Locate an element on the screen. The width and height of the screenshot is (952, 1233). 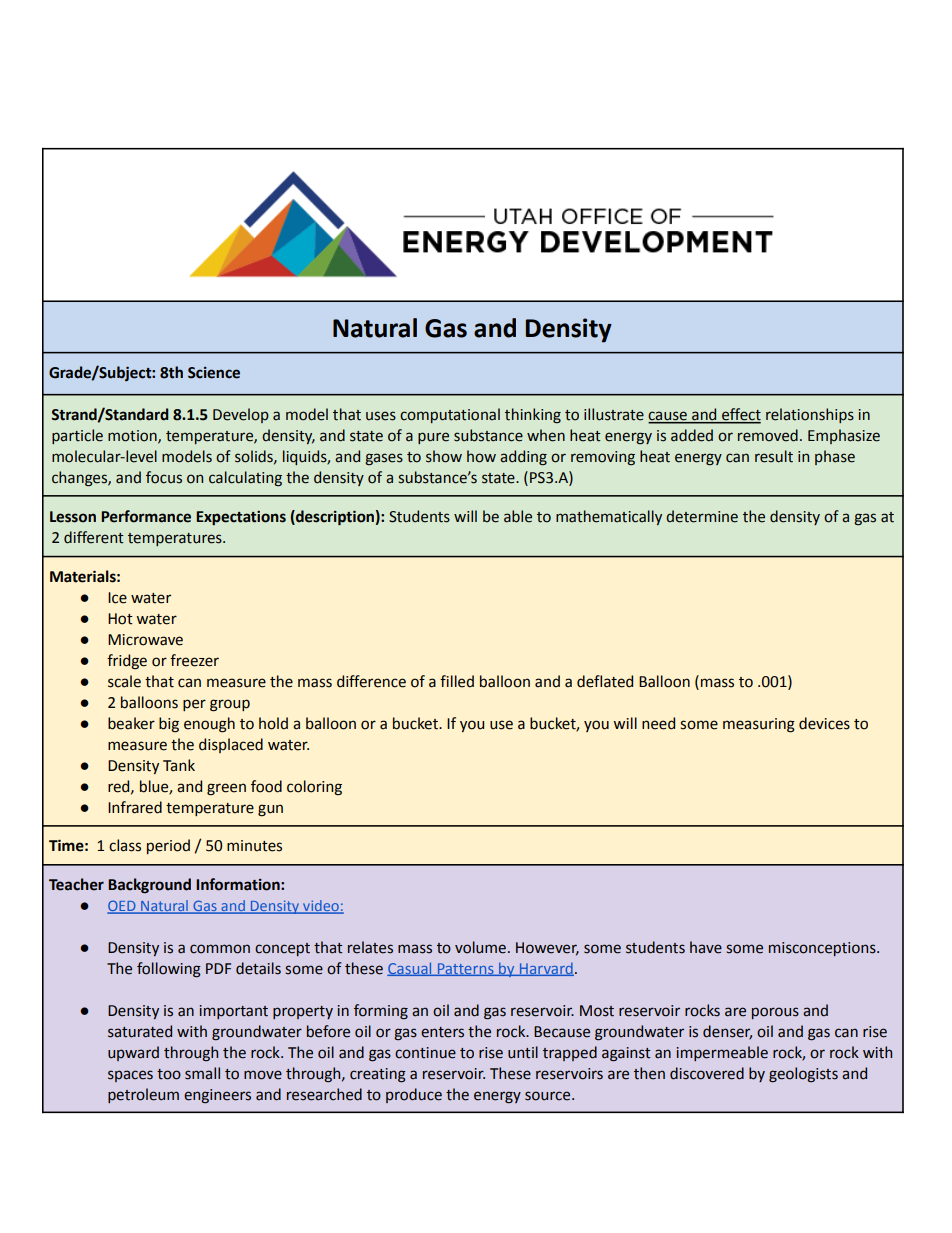
mathematically is located at coordinates (609, 517).
